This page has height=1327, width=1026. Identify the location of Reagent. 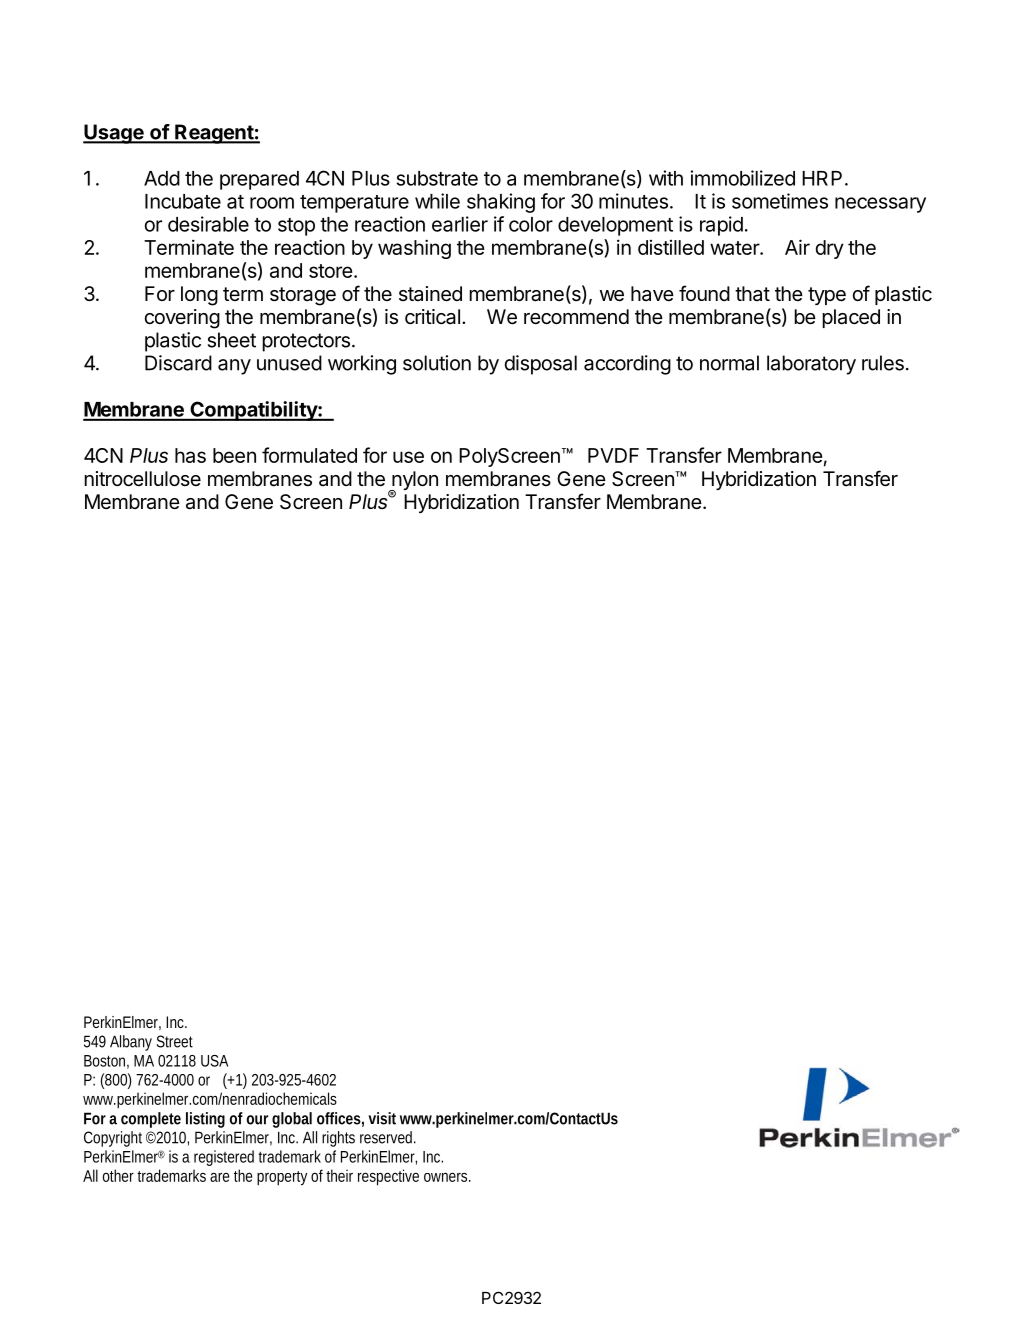
(214, 134).
